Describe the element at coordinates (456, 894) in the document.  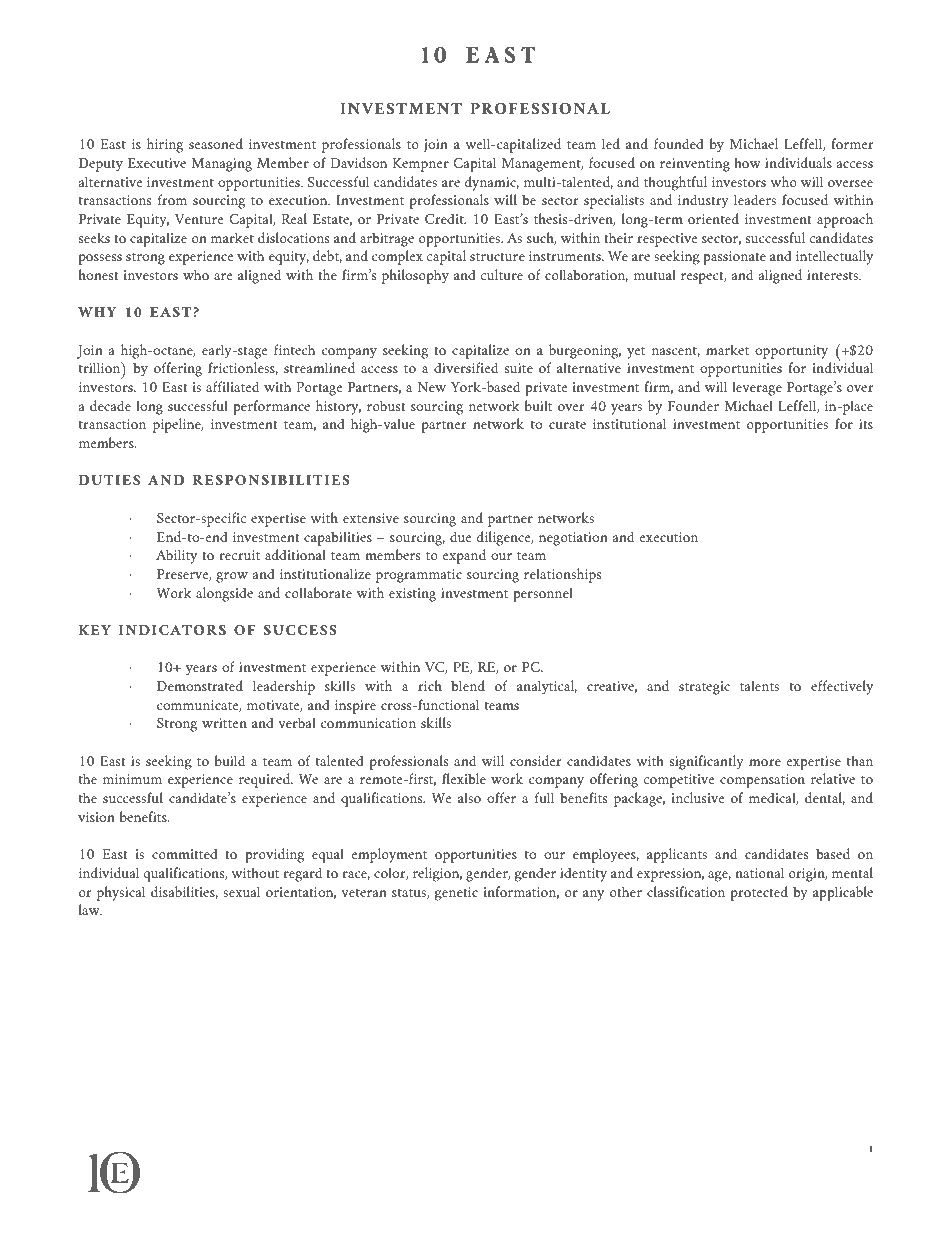
I see `genetic` at that location.
